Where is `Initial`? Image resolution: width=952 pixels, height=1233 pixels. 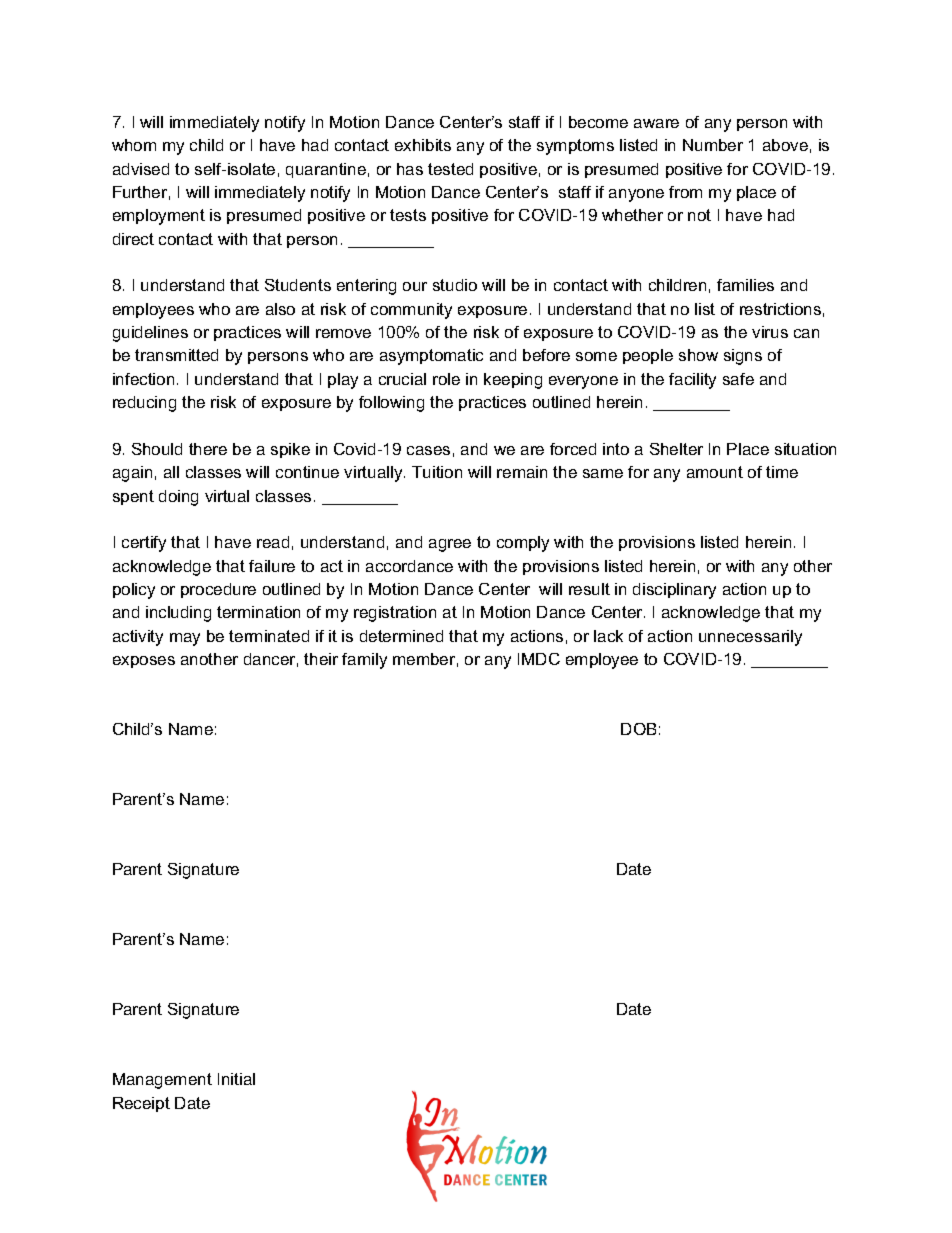
Initial is located at coordinates (236, 1079).
